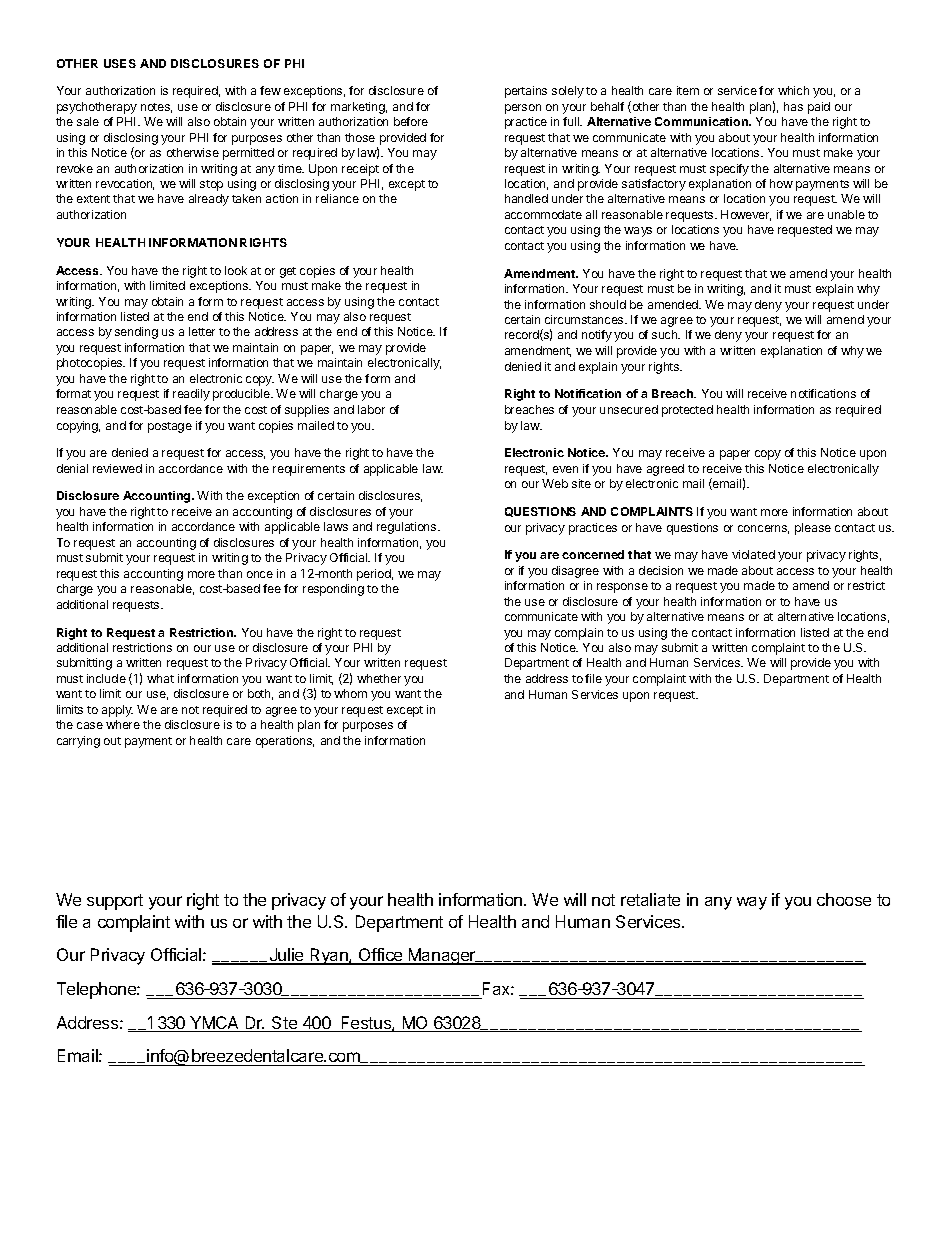 The width and height of the image is (952, 1233). What do you see at coordinates (120, 63) in the image?
I see `USES` at bounding box center [120, 63].
